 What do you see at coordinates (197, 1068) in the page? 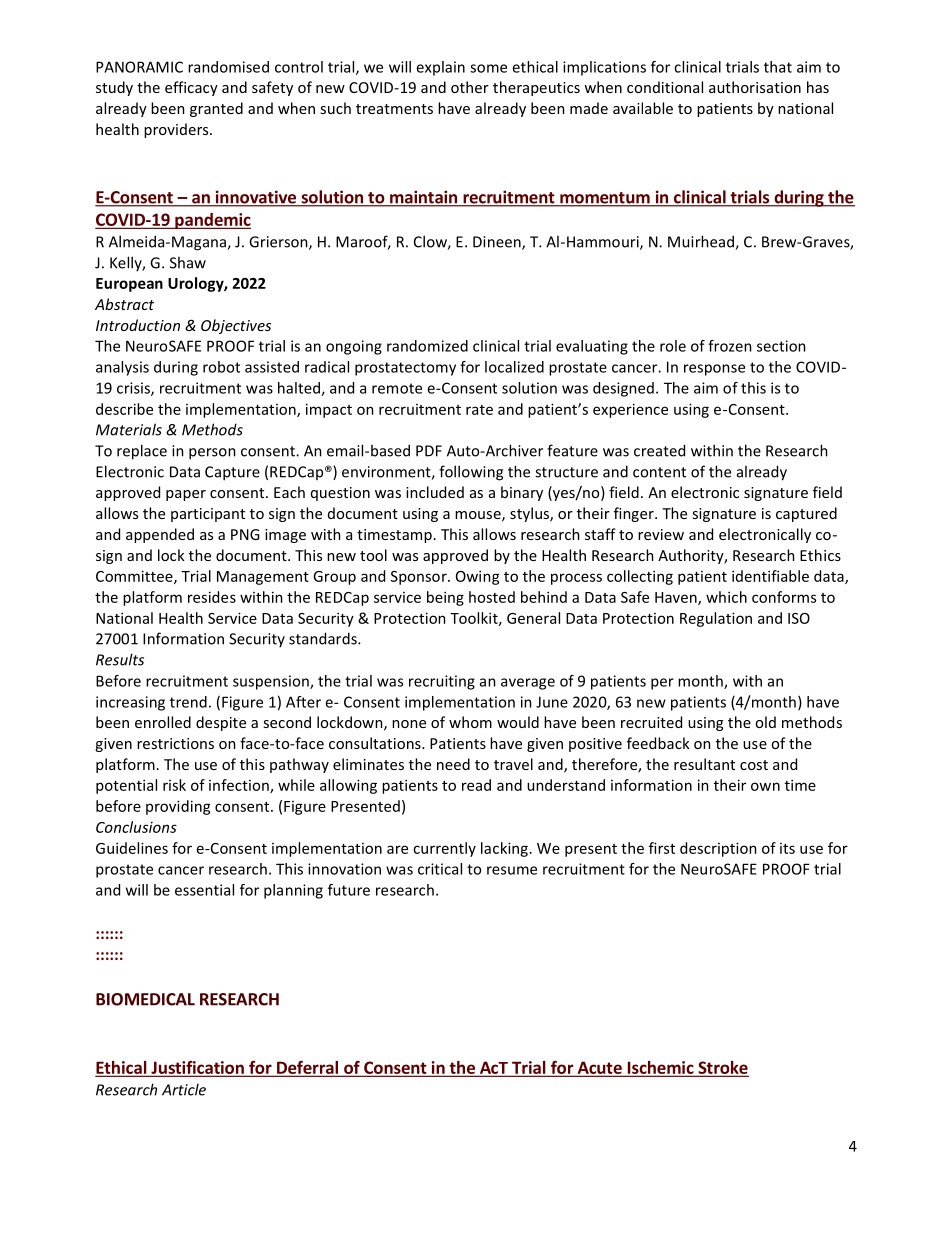
I see `Justification` at bounding box center [197, 1068].
